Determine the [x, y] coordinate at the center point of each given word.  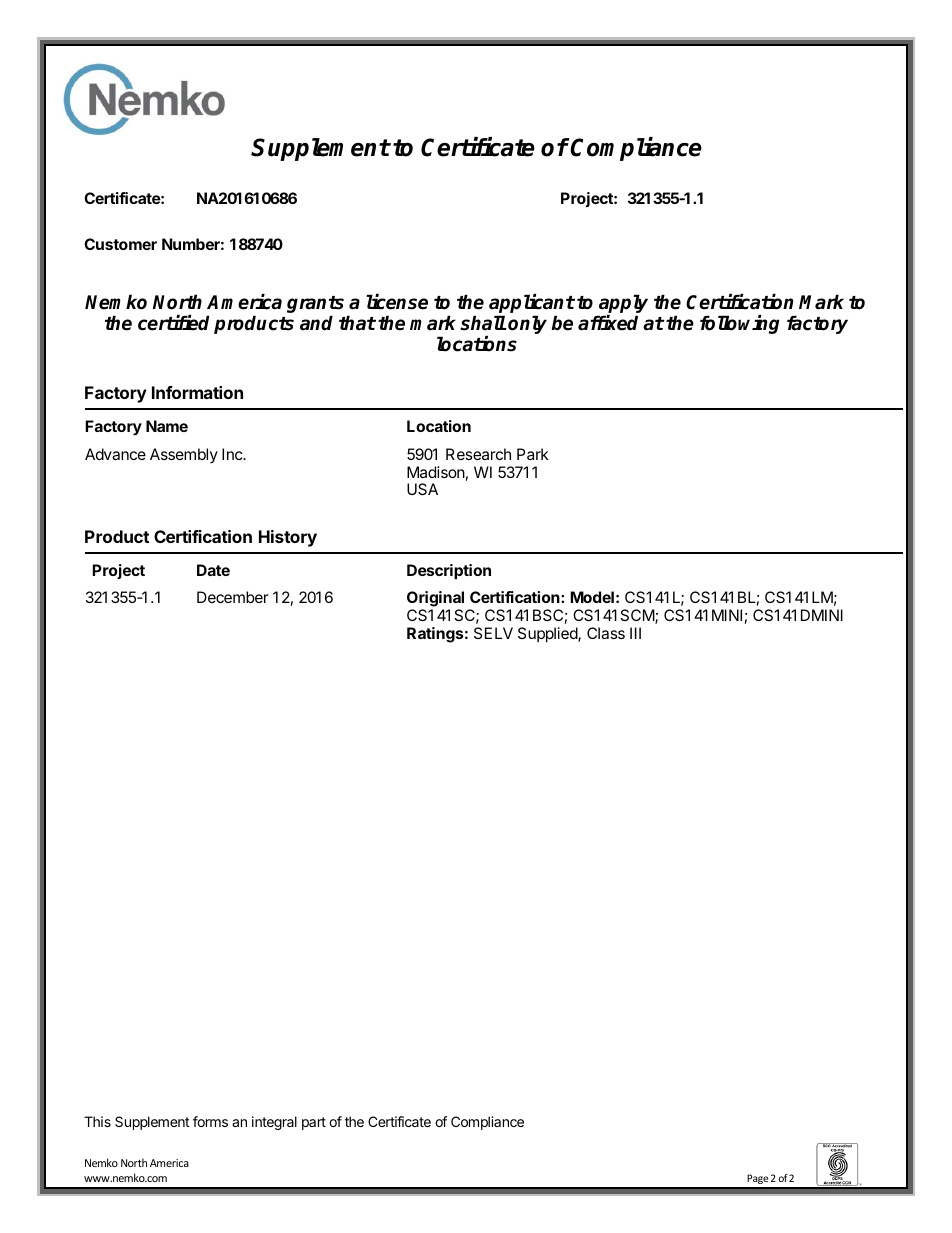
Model [592, 597]
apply [623, 305]
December [233, 597]
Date [213, 570]
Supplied [548, 635]
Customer [120, 244]
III [635, 633]
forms [210, 1121]
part [314, 1123]
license [397, 302]
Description [449, 572]
